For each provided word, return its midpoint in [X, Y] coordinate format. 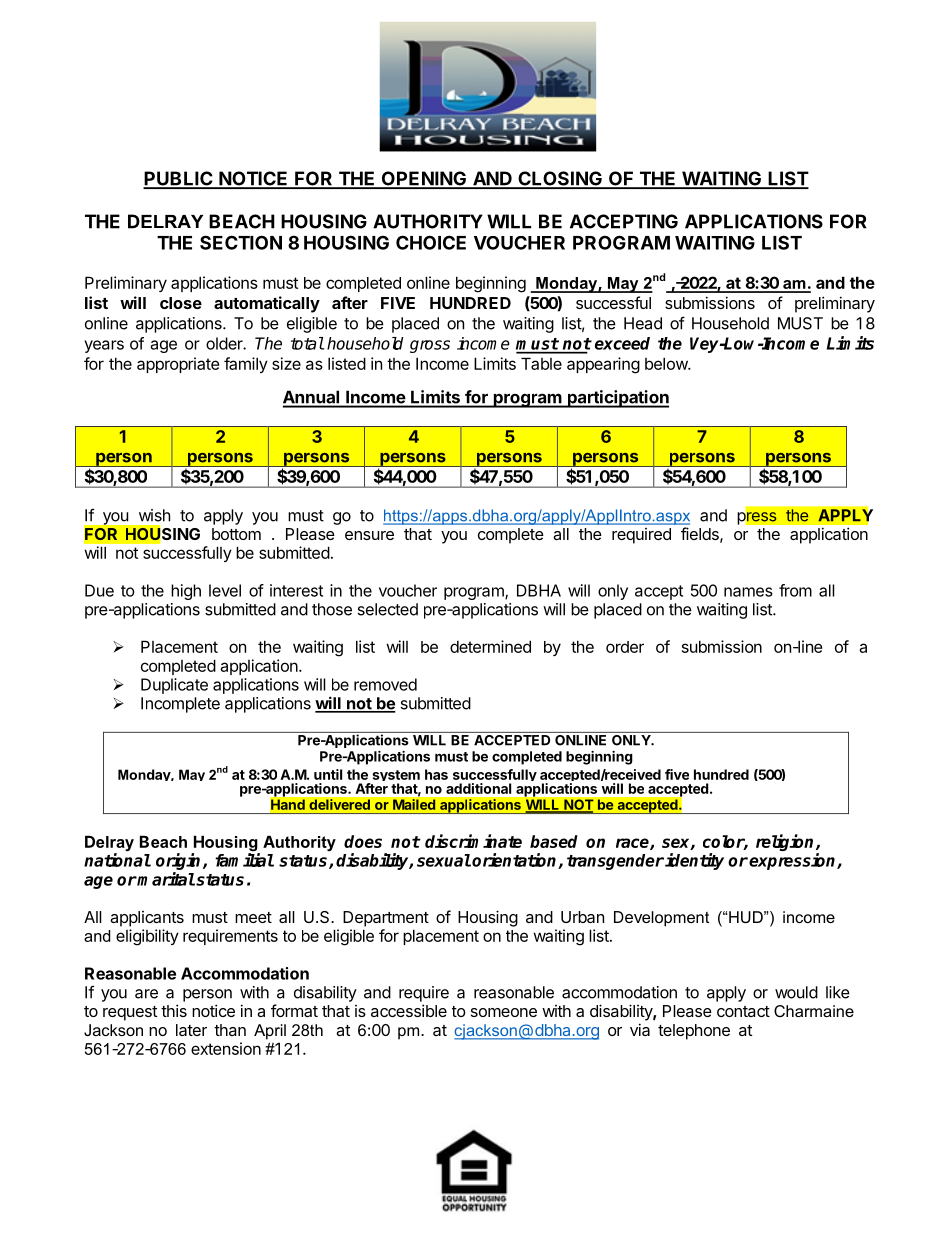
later [191, 1030]
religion [786, 844]
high [186, 592]
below [667, 363]
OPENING [424, 179]
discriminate [473, 841]
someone [504, 1012]
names [748, 592]
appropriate [178, 365]
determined [490, 646]
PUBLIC [179, 179]
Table [541, 363]
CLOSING [560, 179]
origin [180, 863]
